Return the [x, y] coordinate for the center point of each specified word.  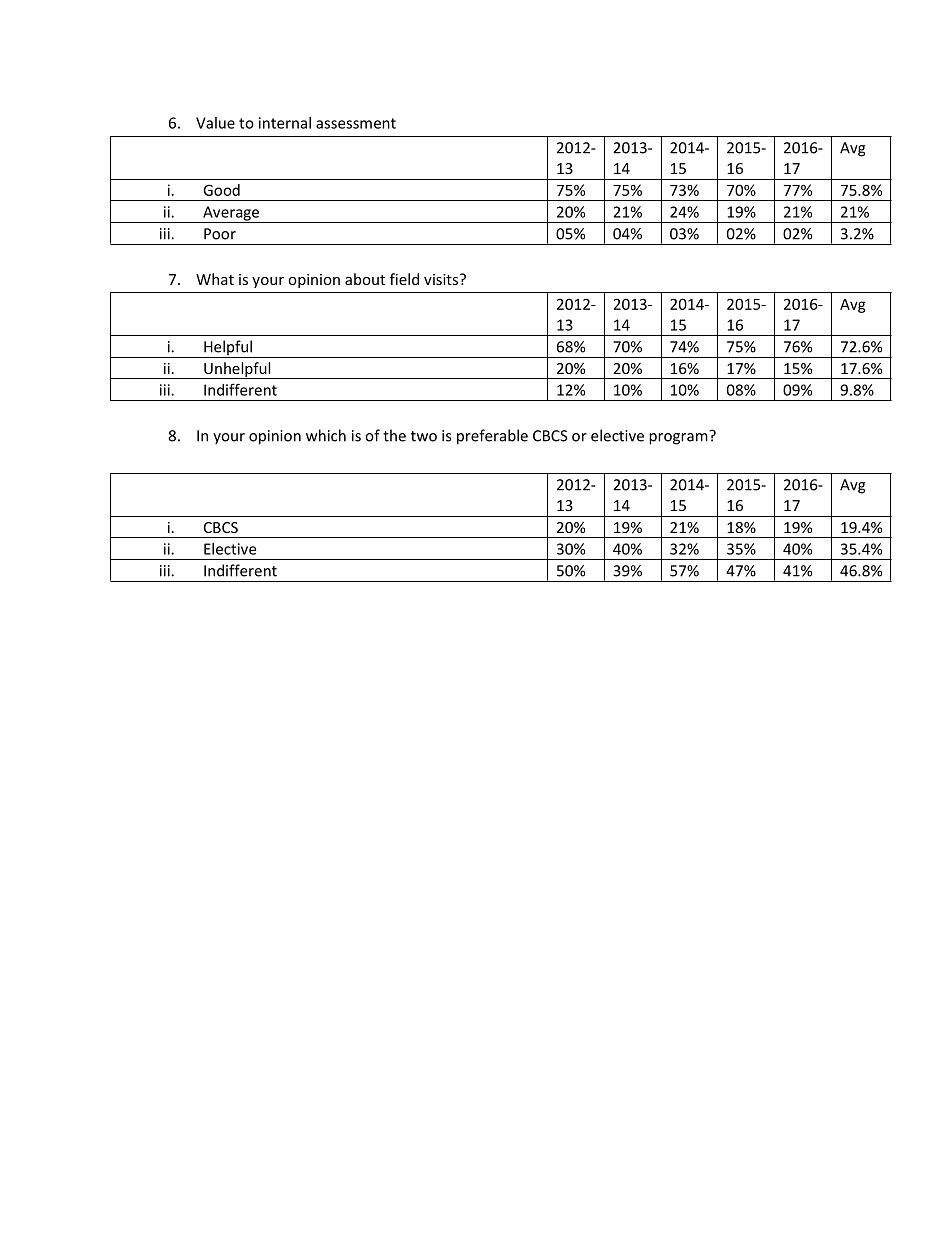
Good [221, 190]
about [365, 279]
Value [215, 123]
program [678, 439]
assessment [356, 123]
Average [231, 214]
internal [285, 123]
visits [442, 279]
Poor [220, 234]
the [394, 435]
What [215, 279]
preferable [492, 437]
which [326, 435]
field [404, 279]
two [424, 436]
